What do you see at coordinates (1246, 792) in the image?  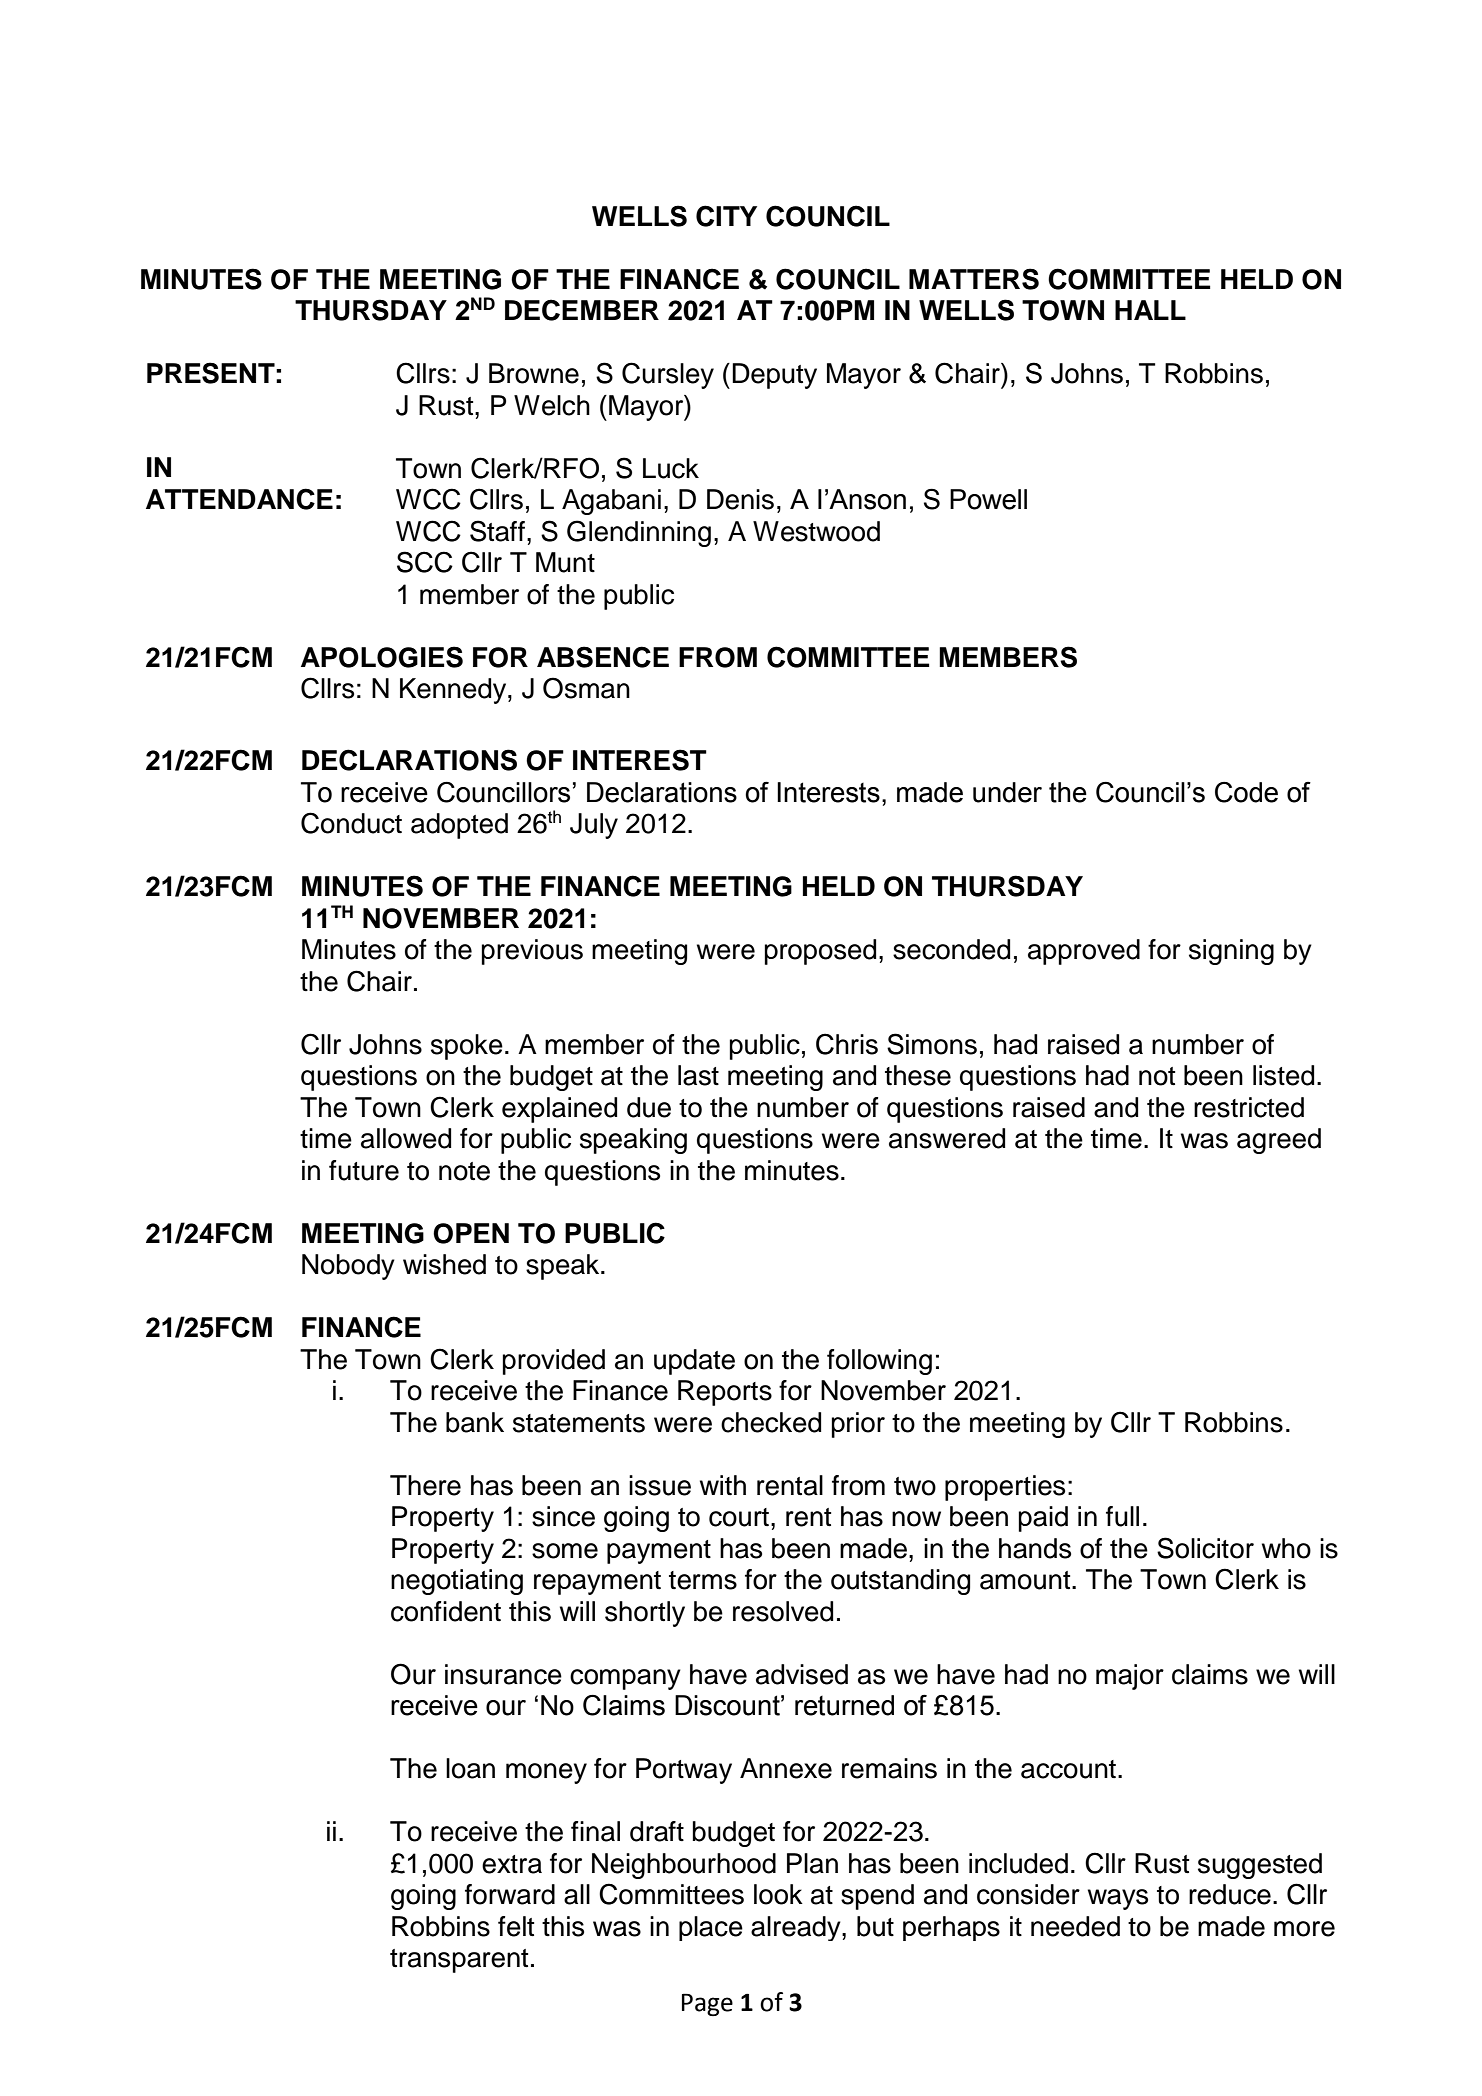 I see `Code` at bounding box center [1246, 792].
